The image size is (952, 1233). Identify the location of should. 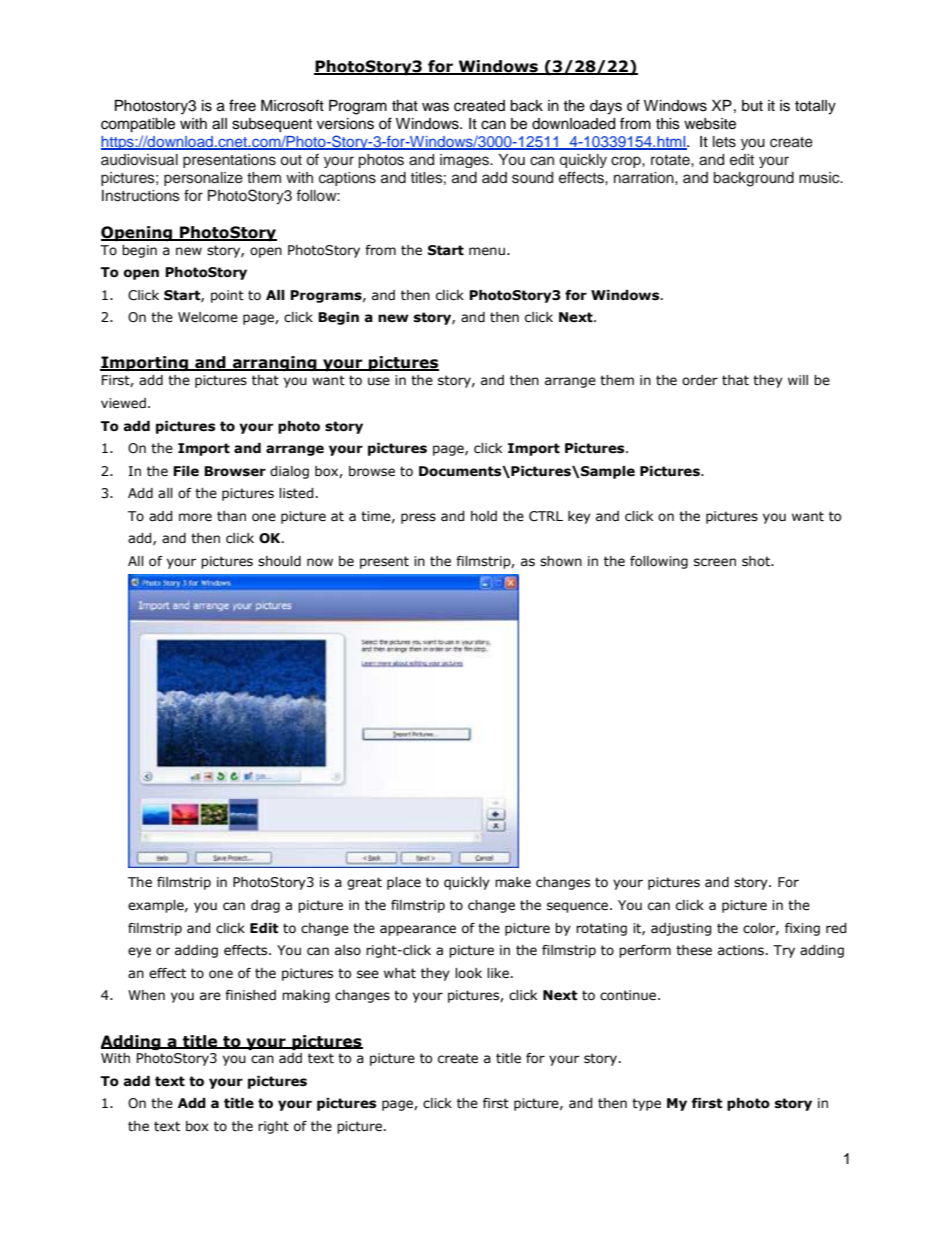
(279, 561).
